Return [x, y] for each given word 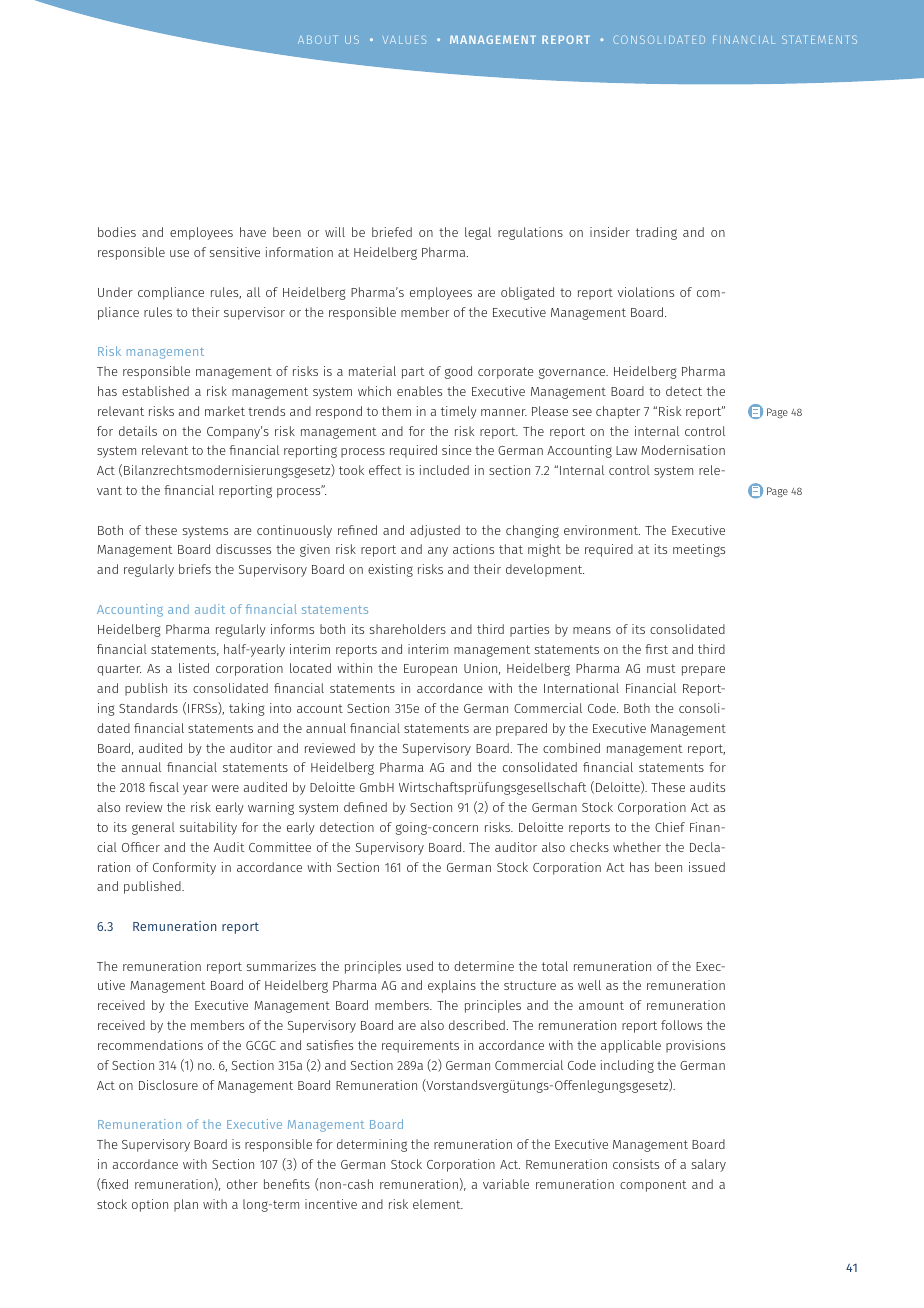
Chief [670, 827]
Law [626, 450]
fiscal [164, 787]
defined [365, 807]
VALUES [404, 39]
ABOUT [317, 39]
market [225, 411]
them [396, 411]
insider [610, 232]
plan [186, 1205]
